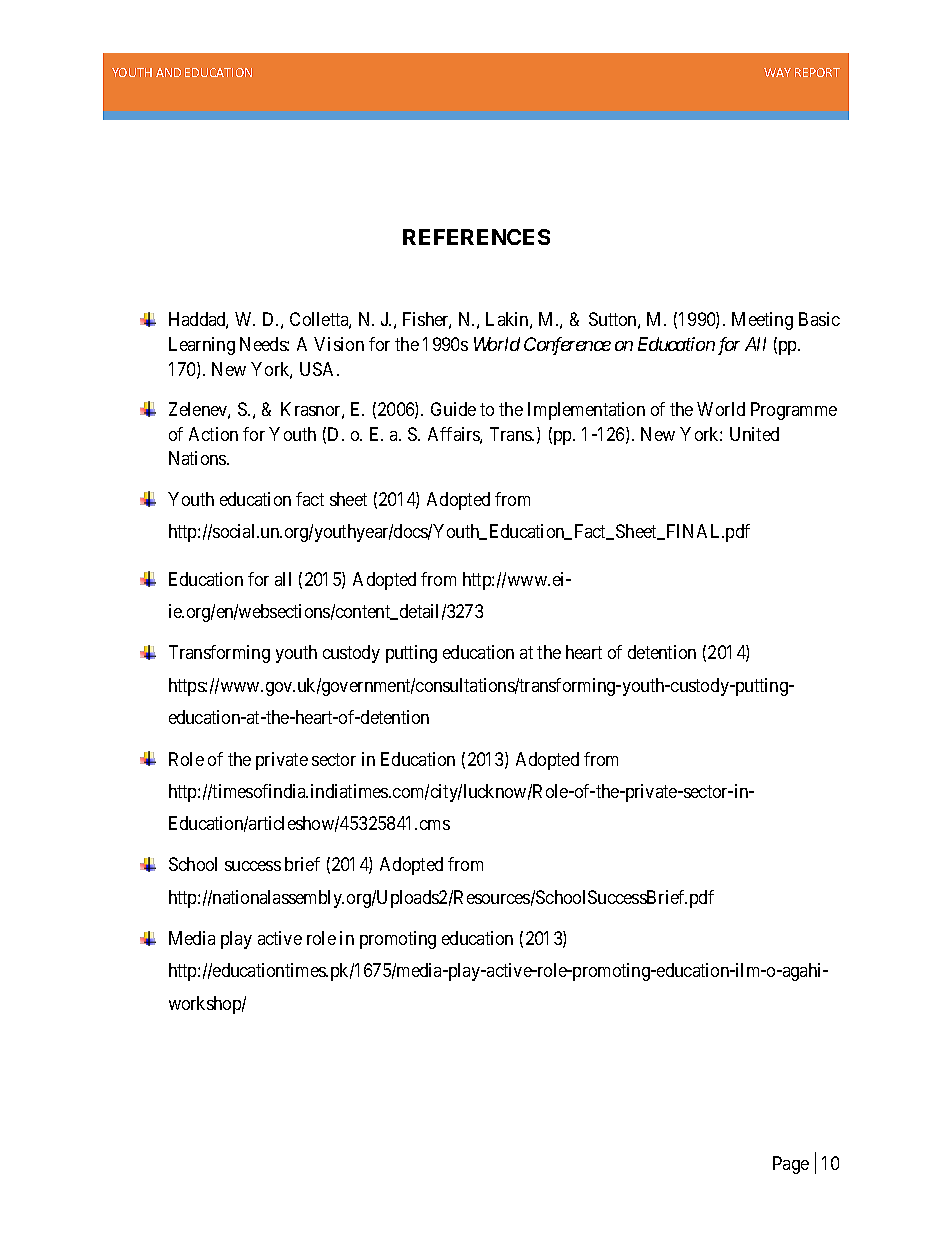 The image size is (952, 1233). Describe the element at coordinates (791, 1165) in the document. I see `Page` at that location.
